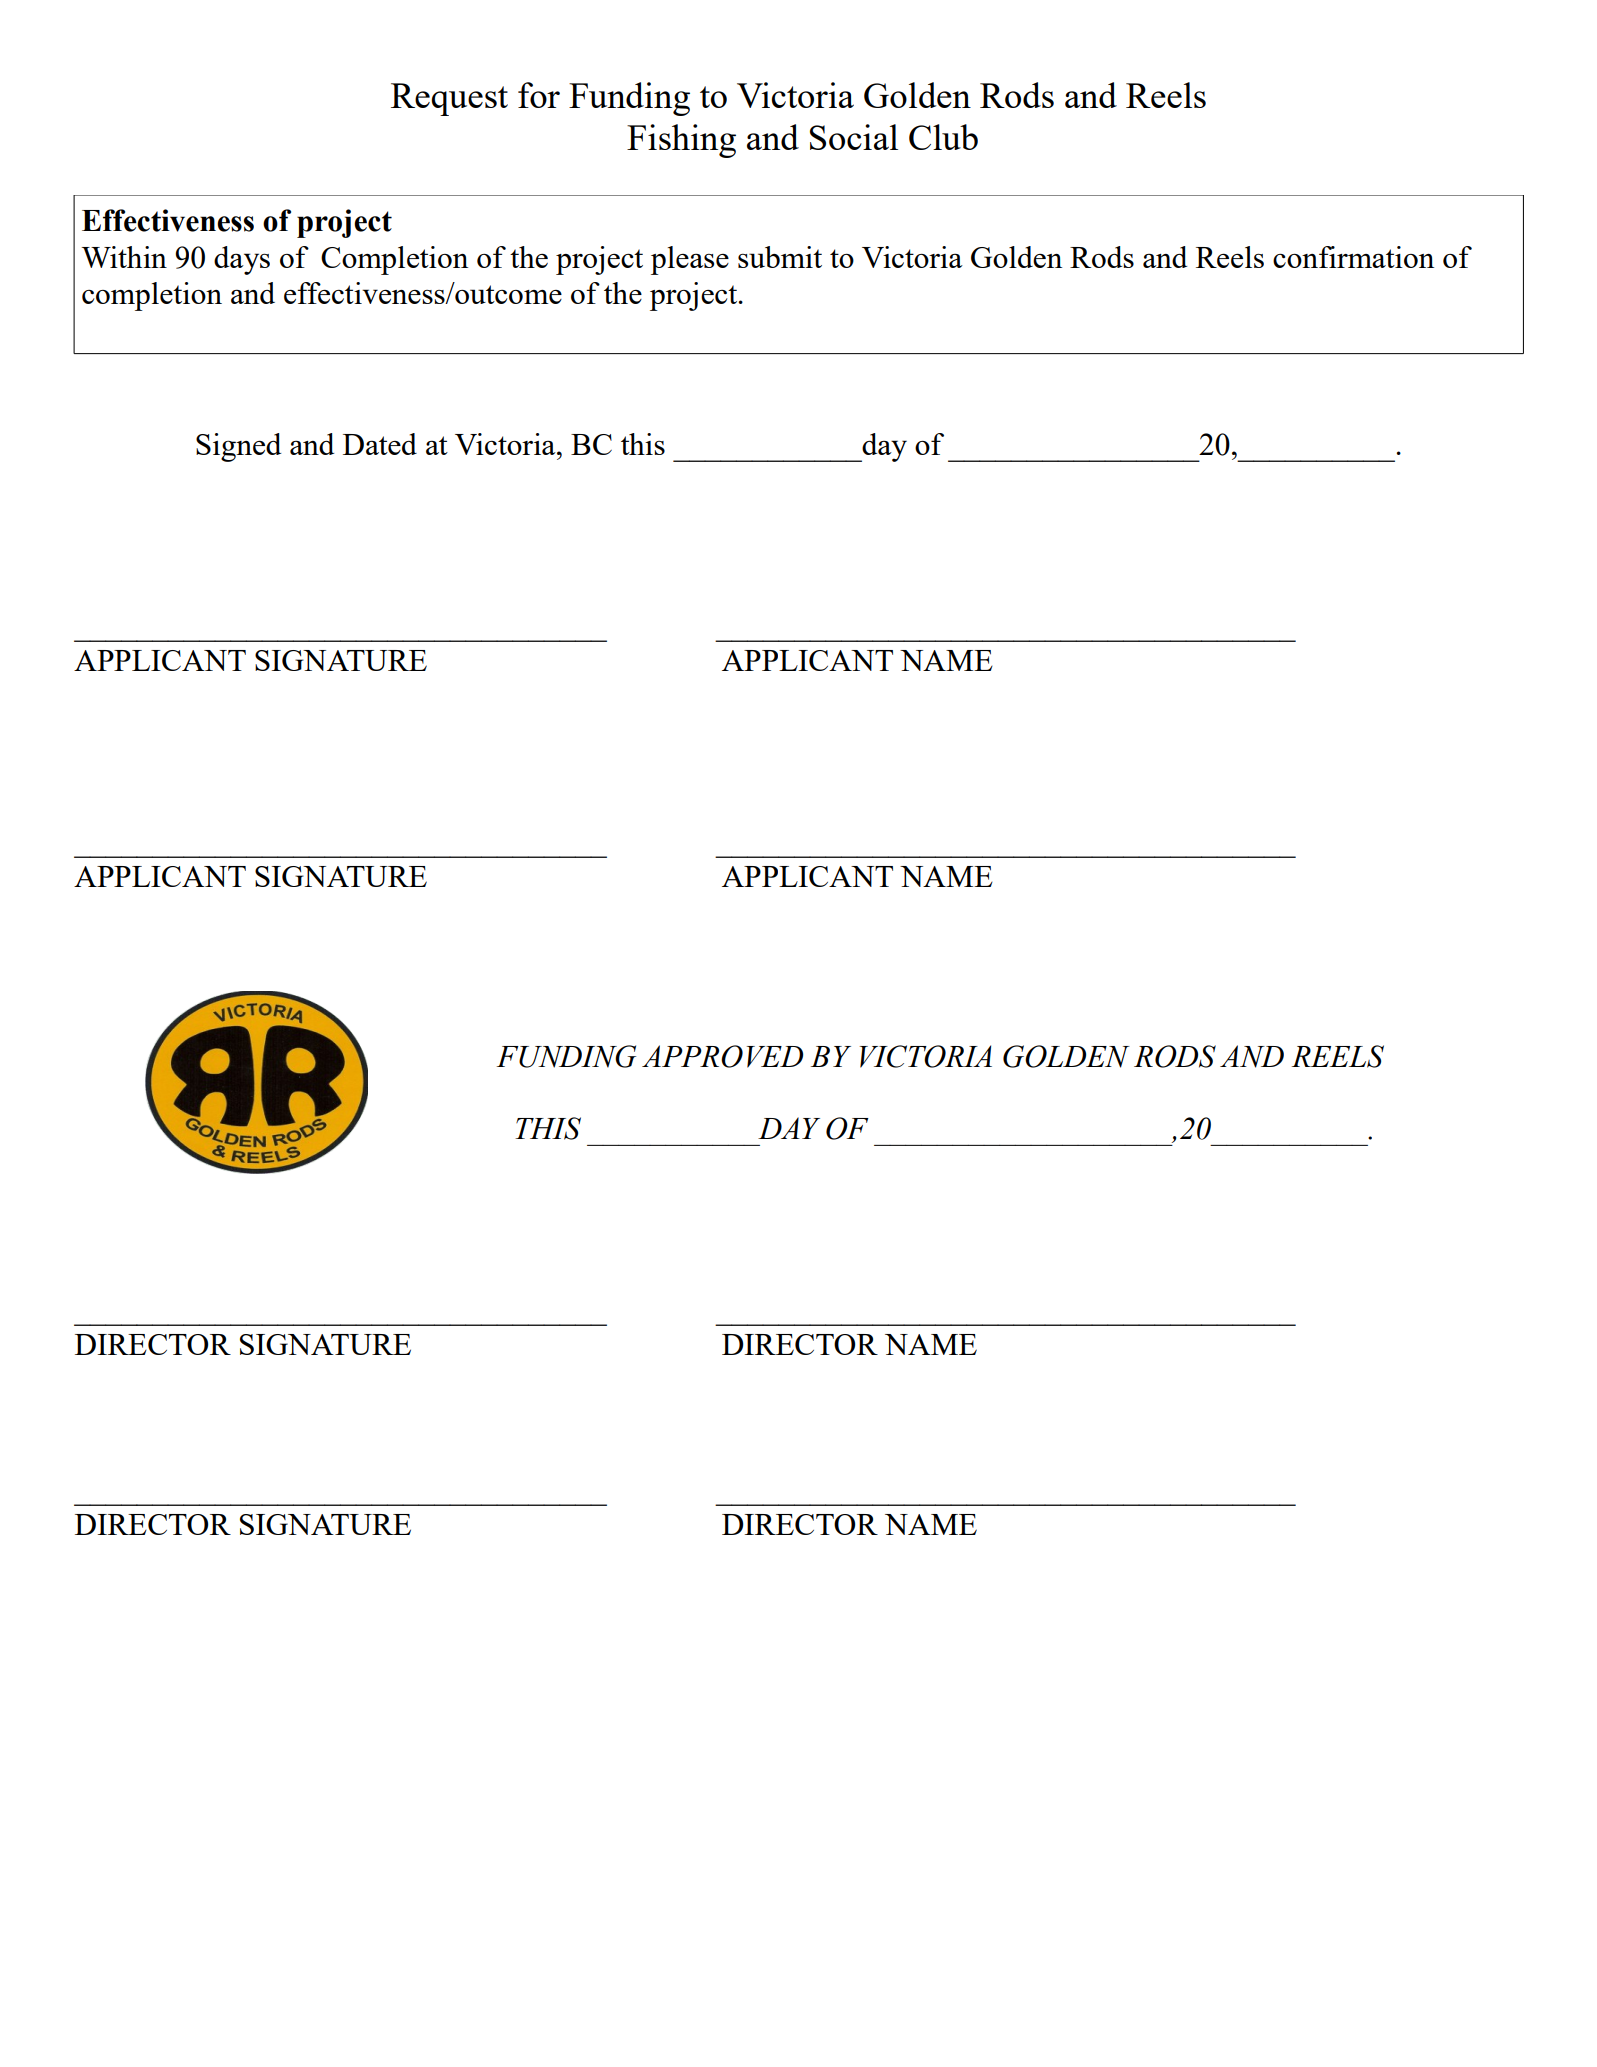 The width and height of the screenshot is (1597, 2067). Describe the element at coordinates (854, 137) in the screenshot. I see `Social` at that location.
